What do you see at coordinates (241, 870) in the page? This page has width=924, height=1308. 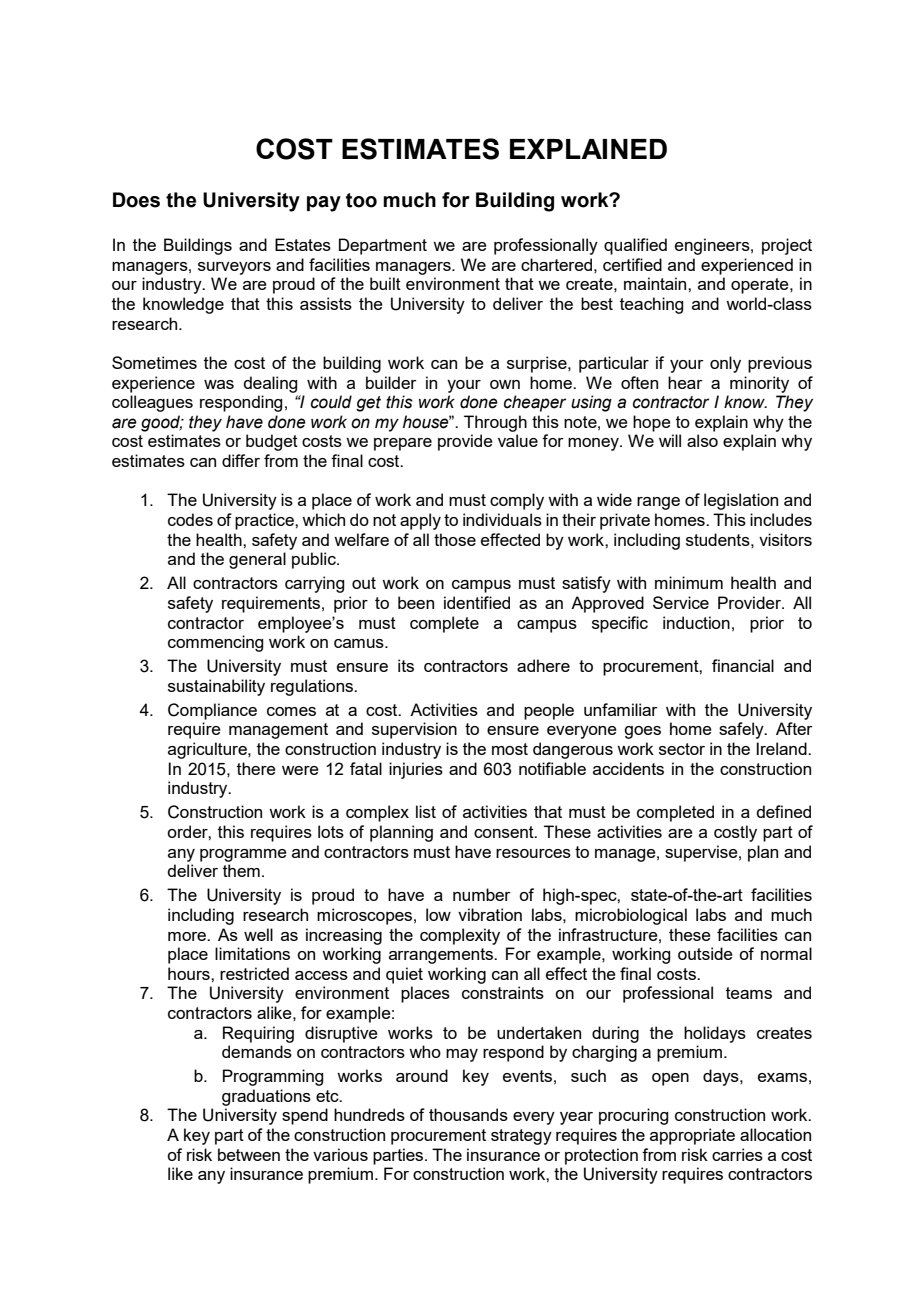 I see `them` at bounding box center [241, 870].
